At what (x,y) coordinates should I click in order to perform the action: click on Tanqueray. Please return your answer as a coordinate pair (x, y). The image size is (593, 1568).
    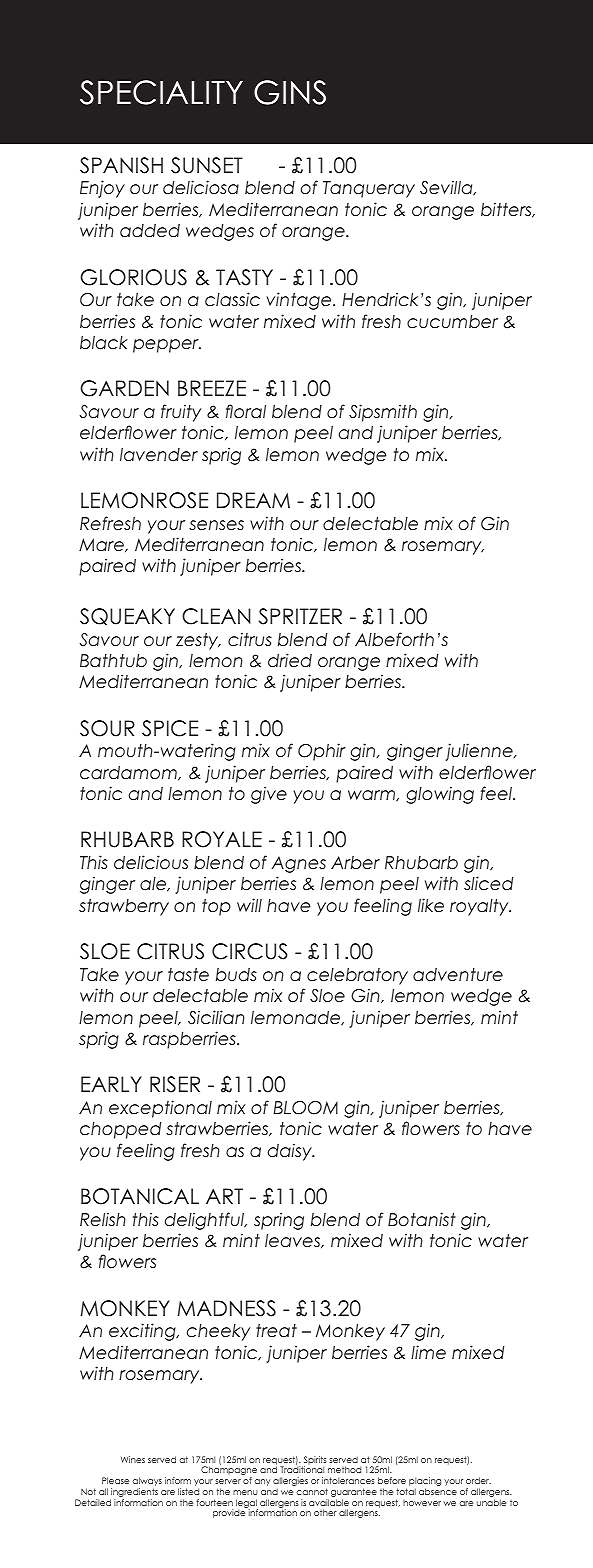
    Looking at the image, I should click on (369, 189).
